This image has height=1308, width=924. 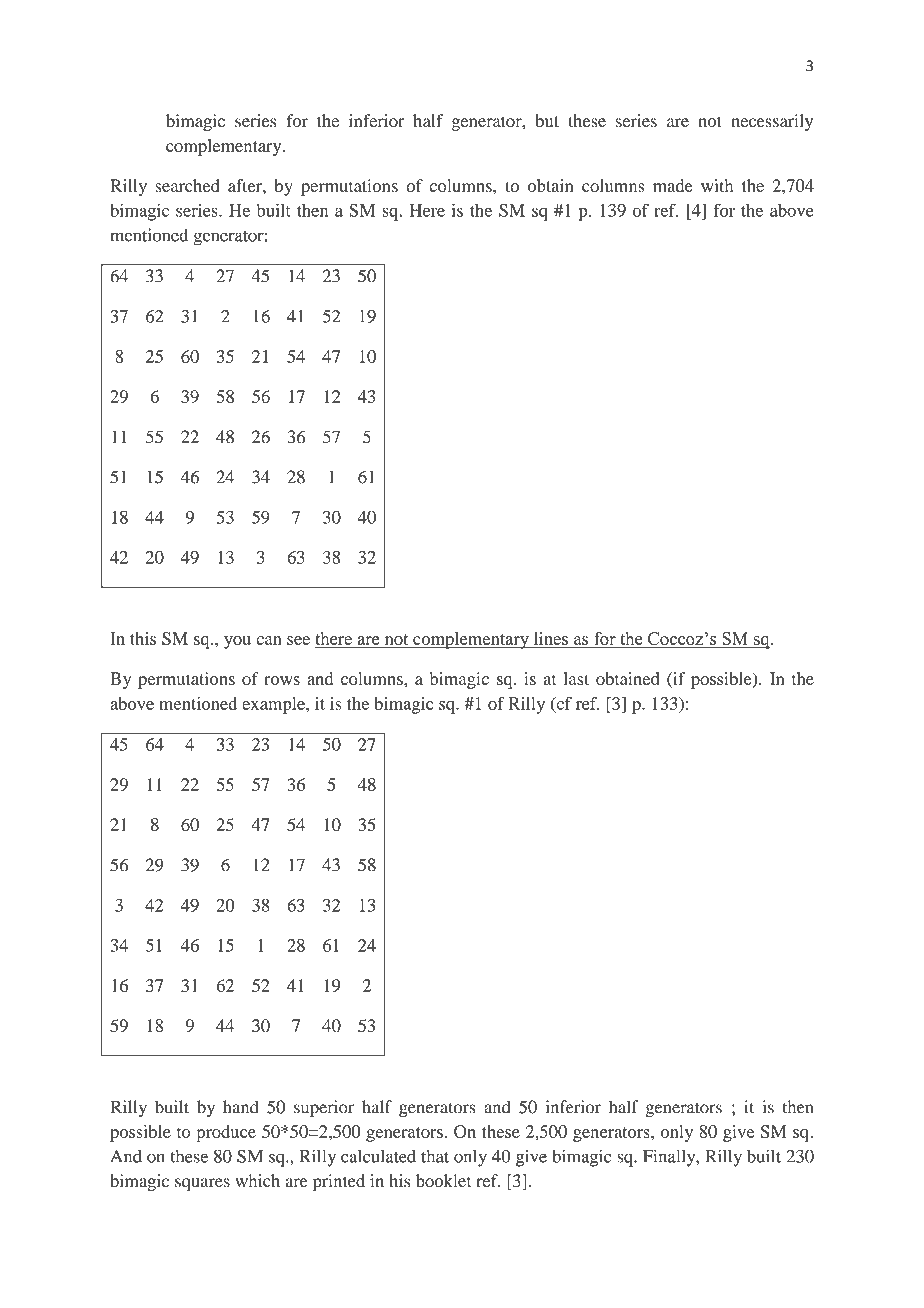 What do you see at coordinates (187, 185) in the image?
I see `searched` at bounding box center [187, 185].
